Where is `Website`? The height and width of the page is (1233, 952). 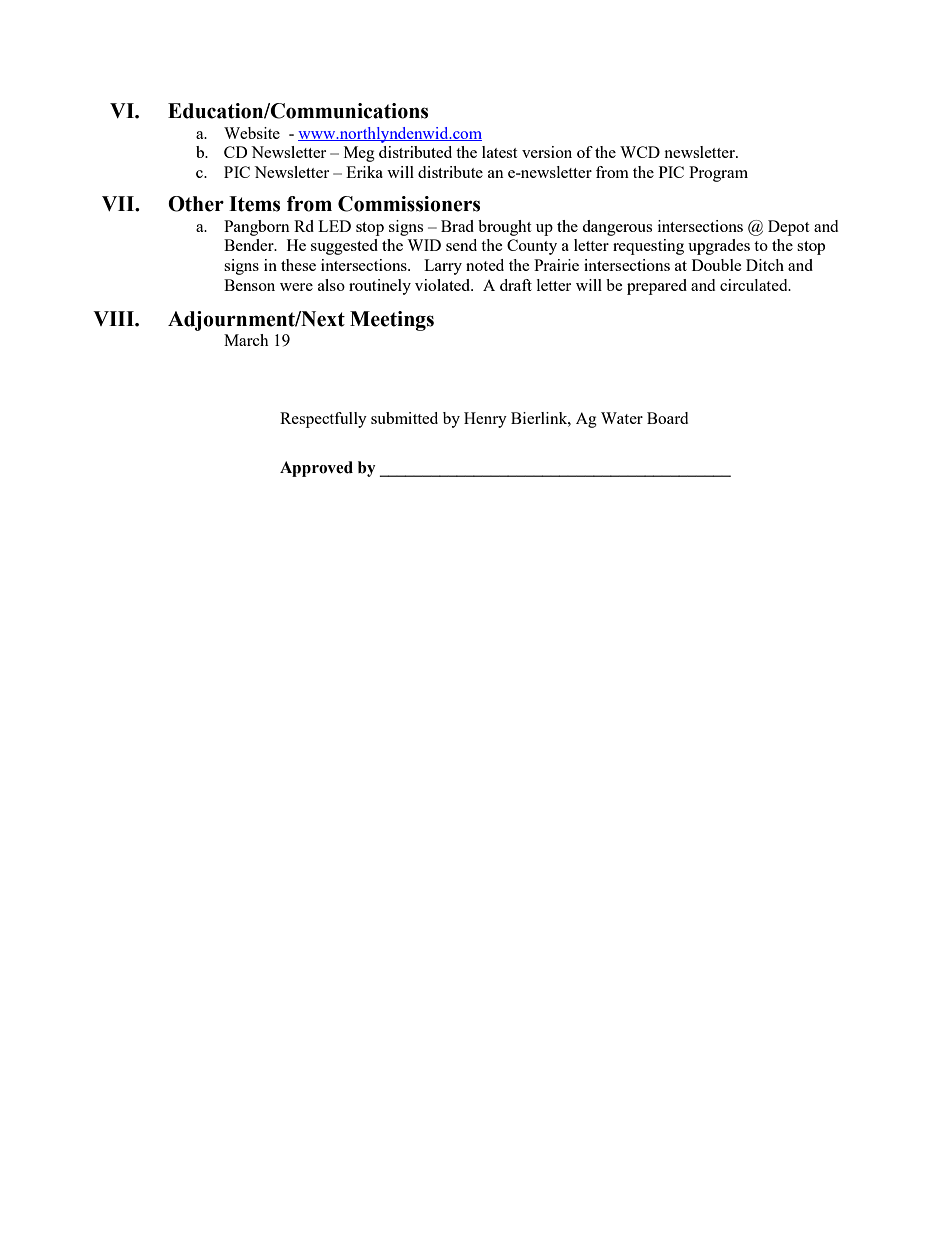
Website is located at coordinates (252, 133).
